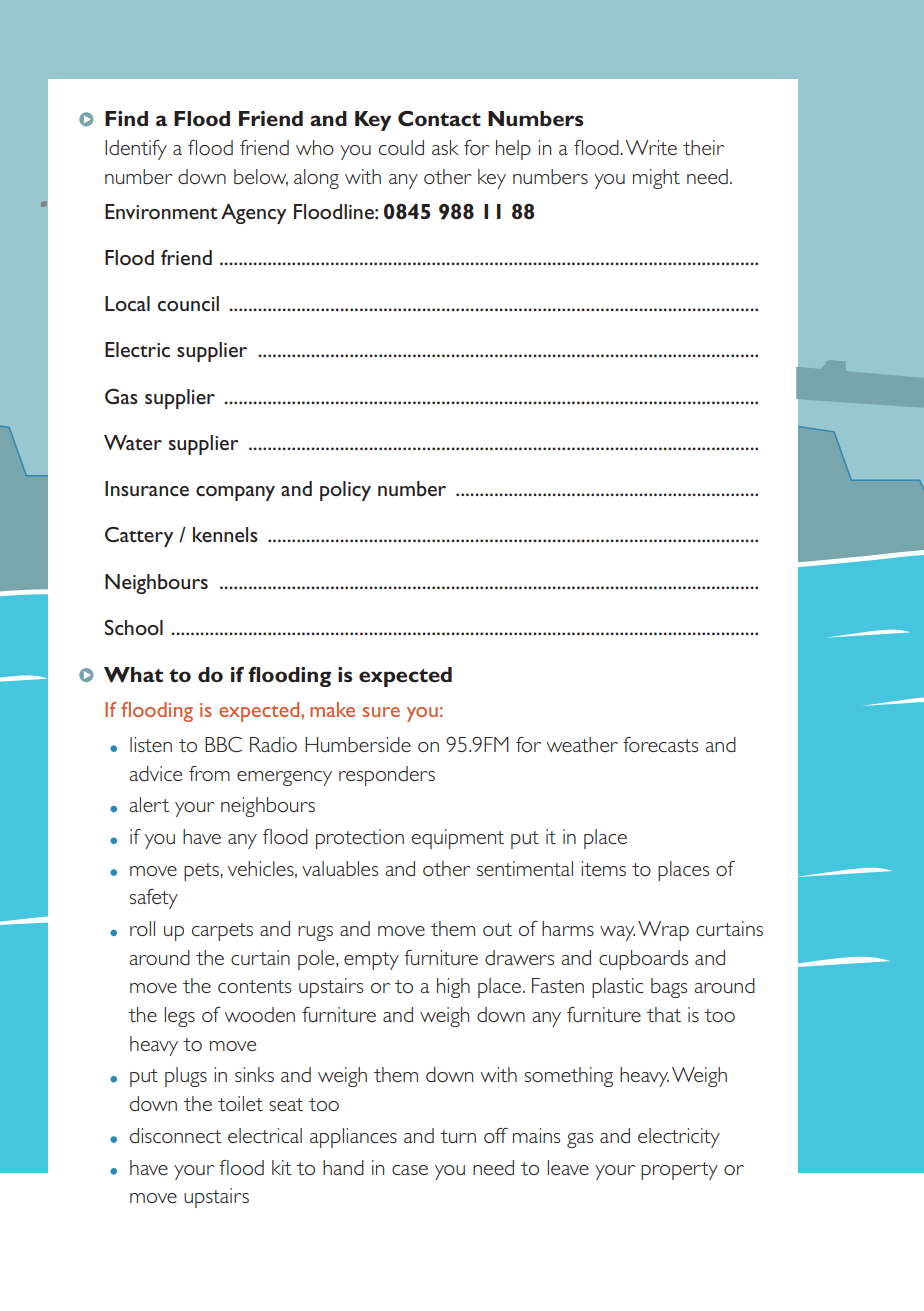  Describe the element at coordinates (188, 303) in the screenshot. I see `council` at that location.
